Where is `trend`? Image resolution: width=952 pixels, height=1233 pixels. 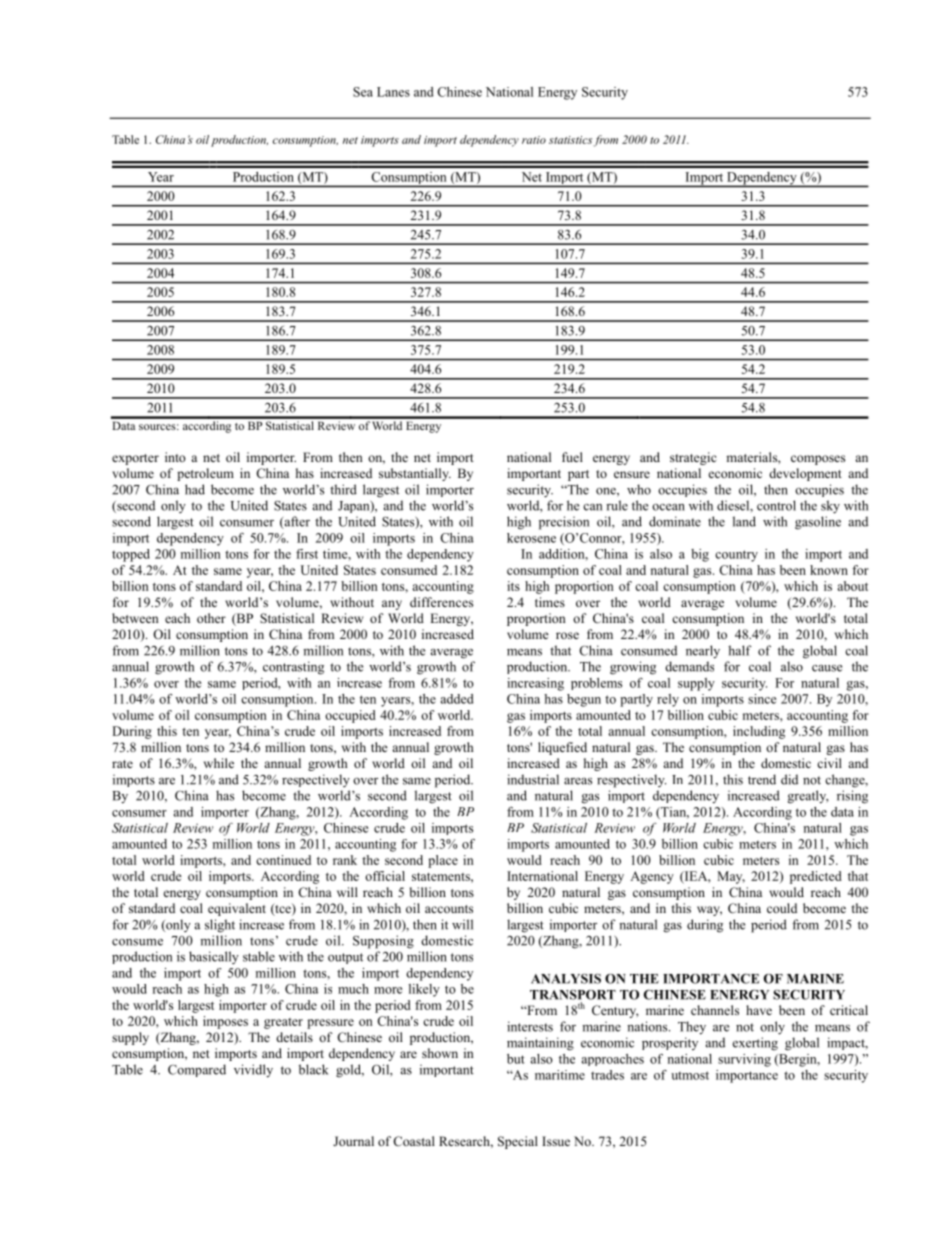
trend is located at coordinates (762, 779).
